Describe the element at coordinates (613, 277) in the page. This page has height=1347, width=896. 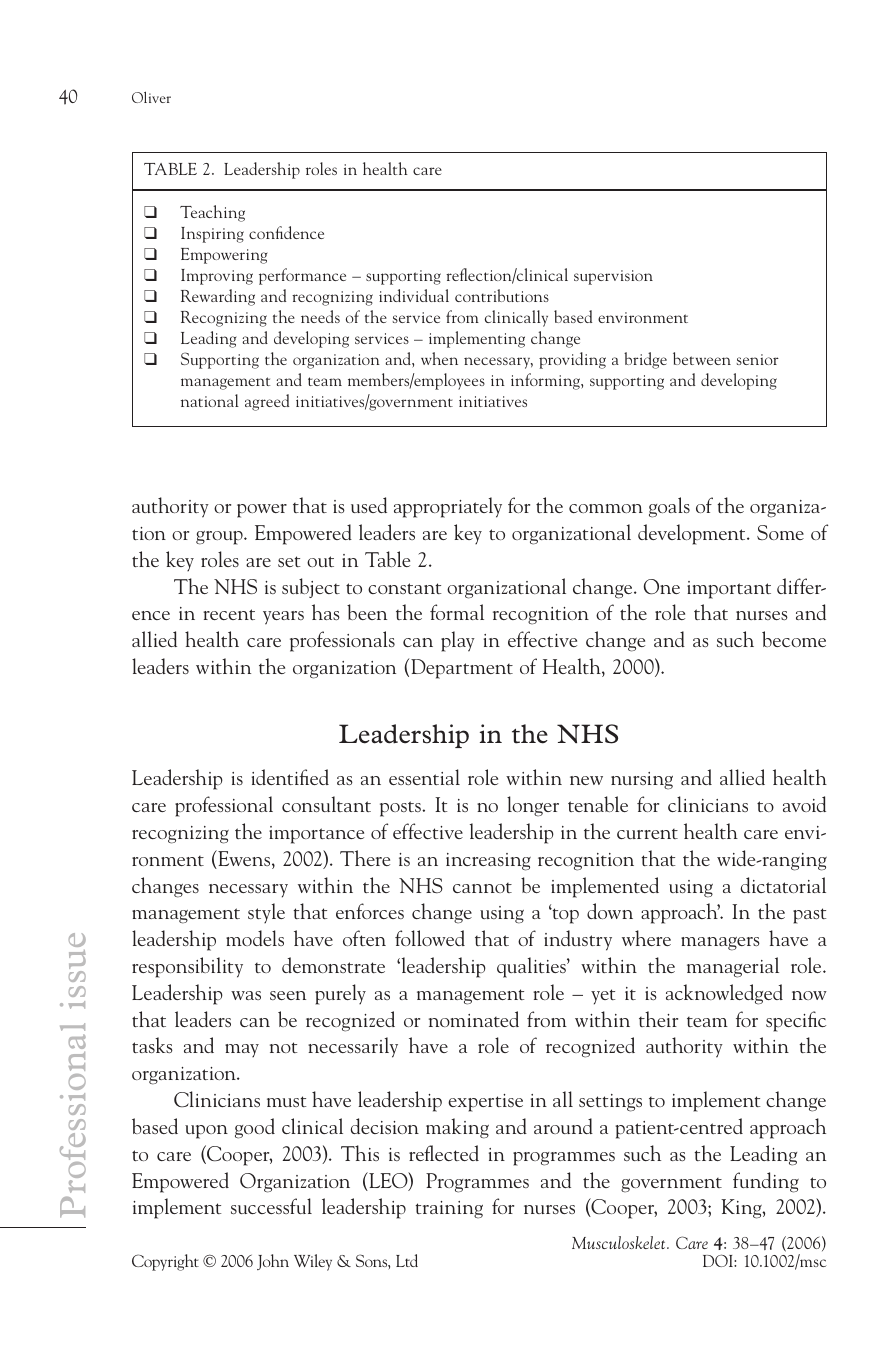
I see `supervision` at that location.
